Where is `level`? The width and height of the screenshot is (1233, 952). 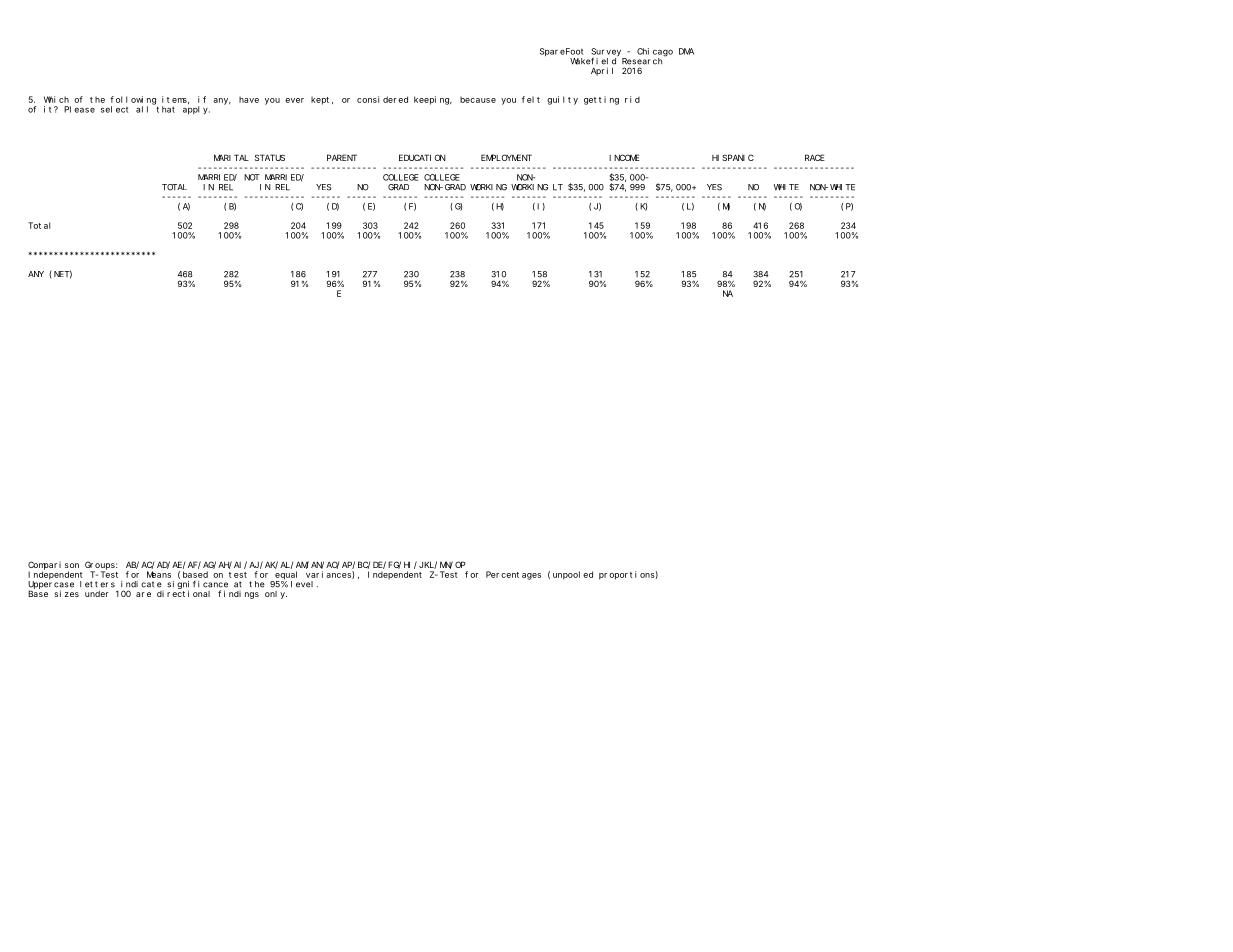 level is located at coordinates (304, 584).
